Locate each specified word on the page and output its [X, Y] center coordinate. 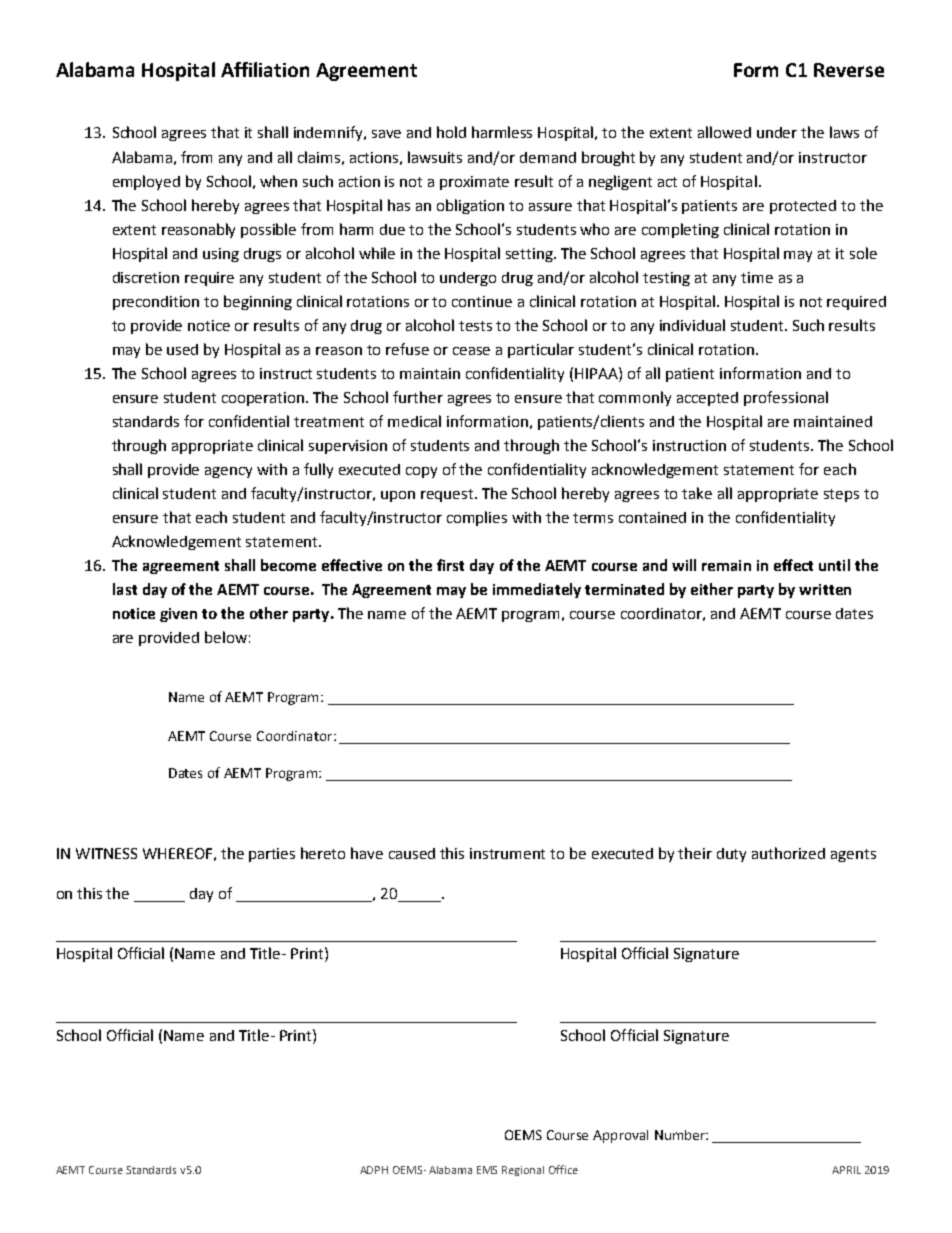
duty [731, 855]
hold [451, 132]
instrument [507, 853]
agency [228, 472]
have [367, 853]
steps [841, 495]
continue [482, 301]
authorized [788, 853]
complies [477, 518]
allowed [724, 132]
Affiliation [265, 69]
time [757, 277]
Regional [523, 1171]
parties [272, 855]
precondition [156, 303]
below [226, 637]
